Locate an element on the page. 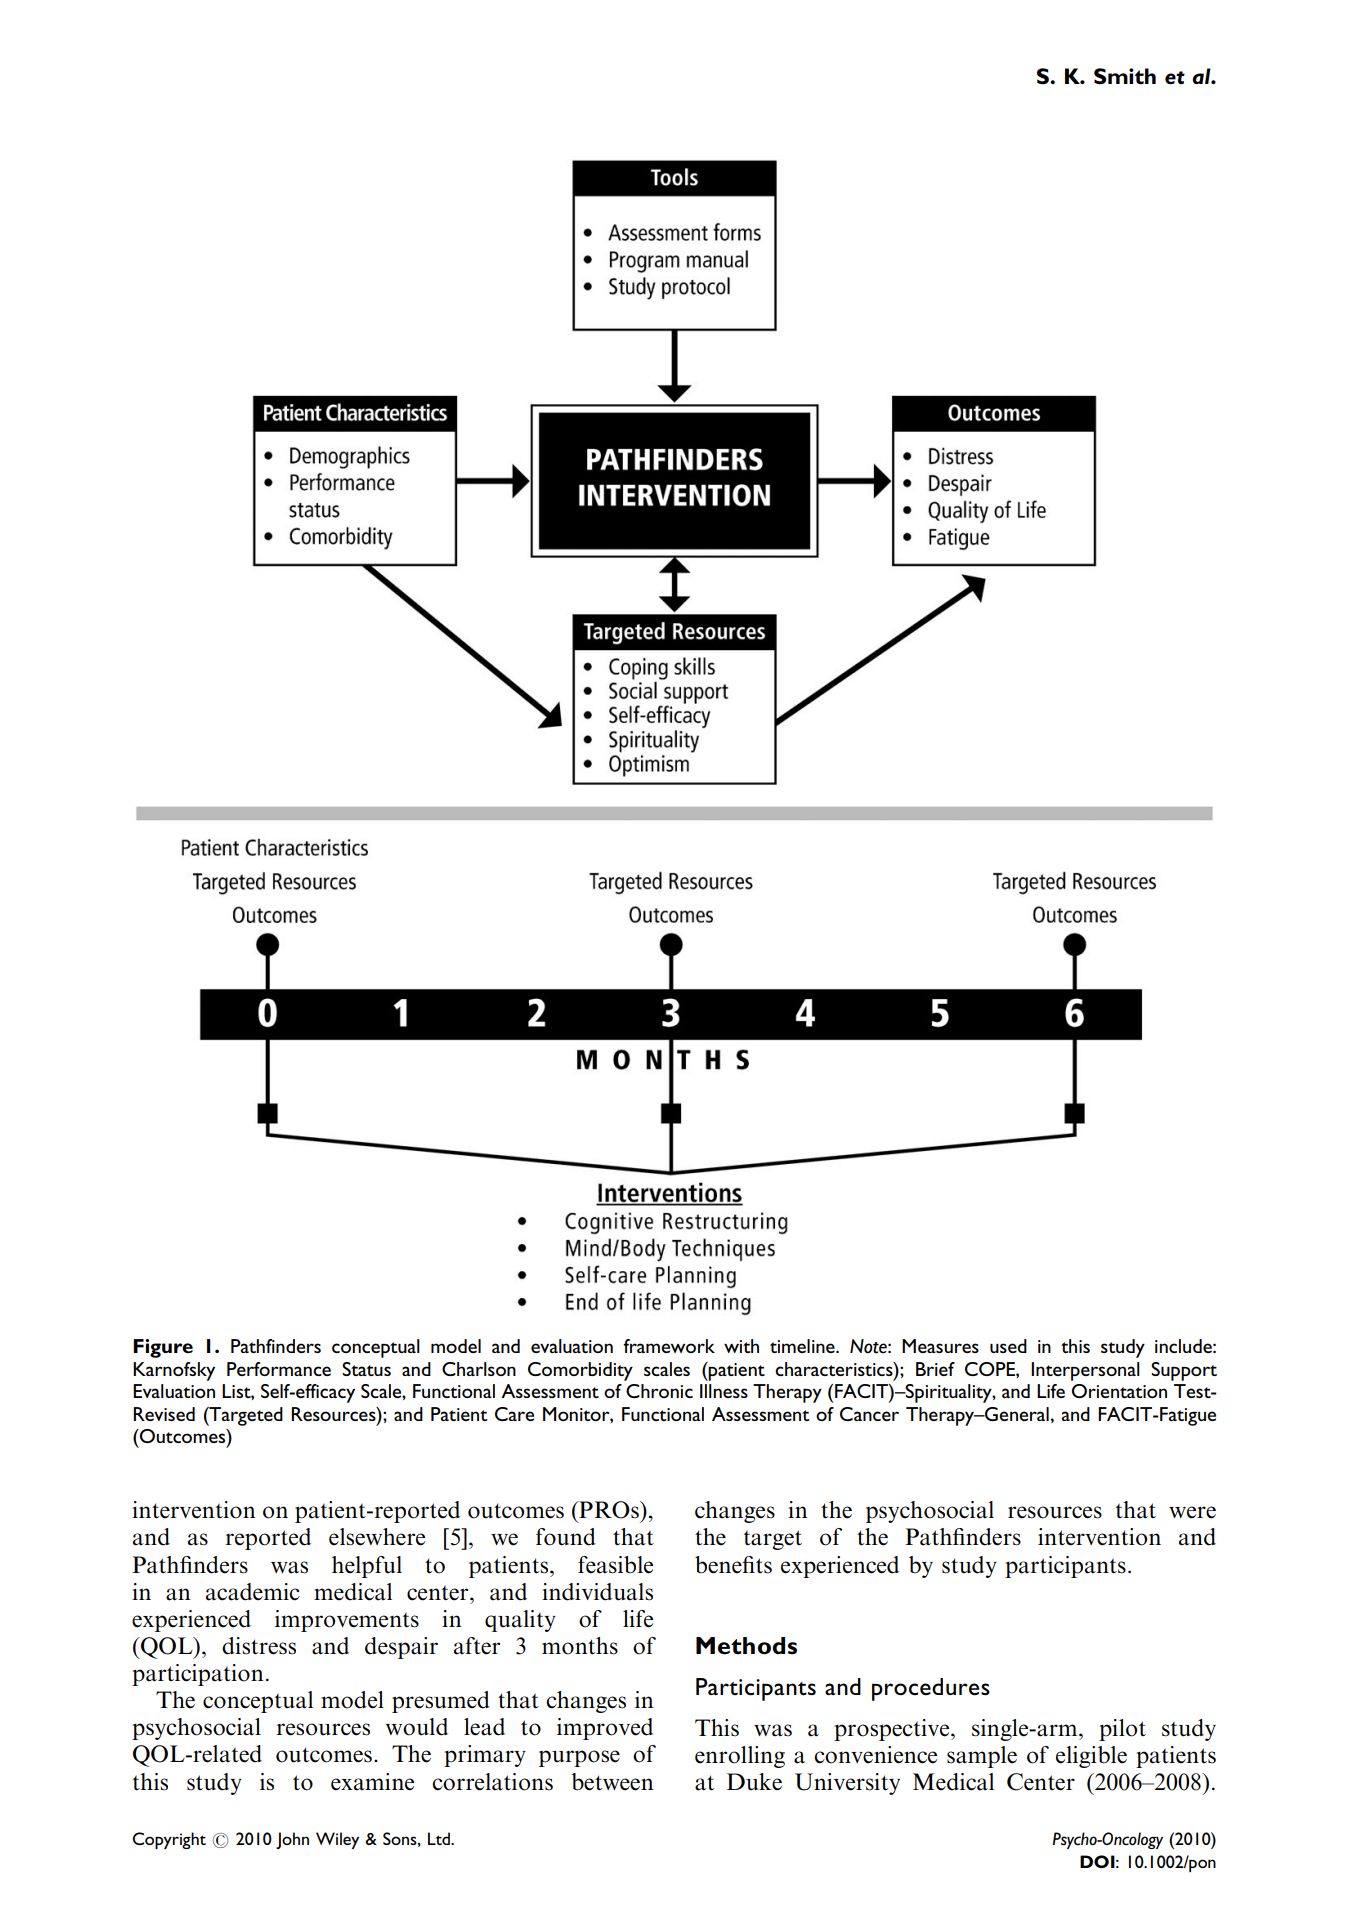  Figure is located at coordinates (163, 1348).
